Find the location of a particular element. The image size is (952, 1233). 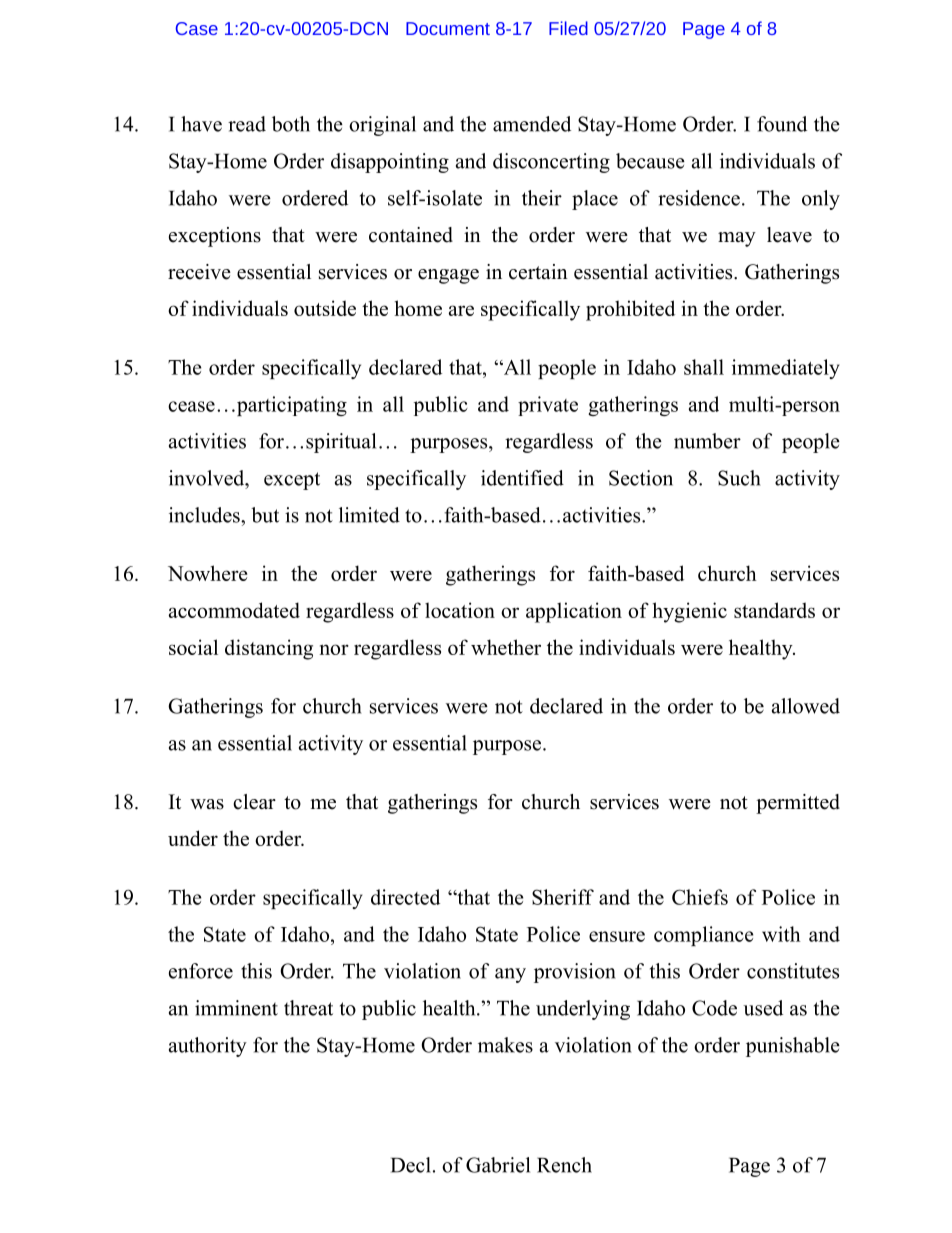

may is located at coordinates (737, 239).
